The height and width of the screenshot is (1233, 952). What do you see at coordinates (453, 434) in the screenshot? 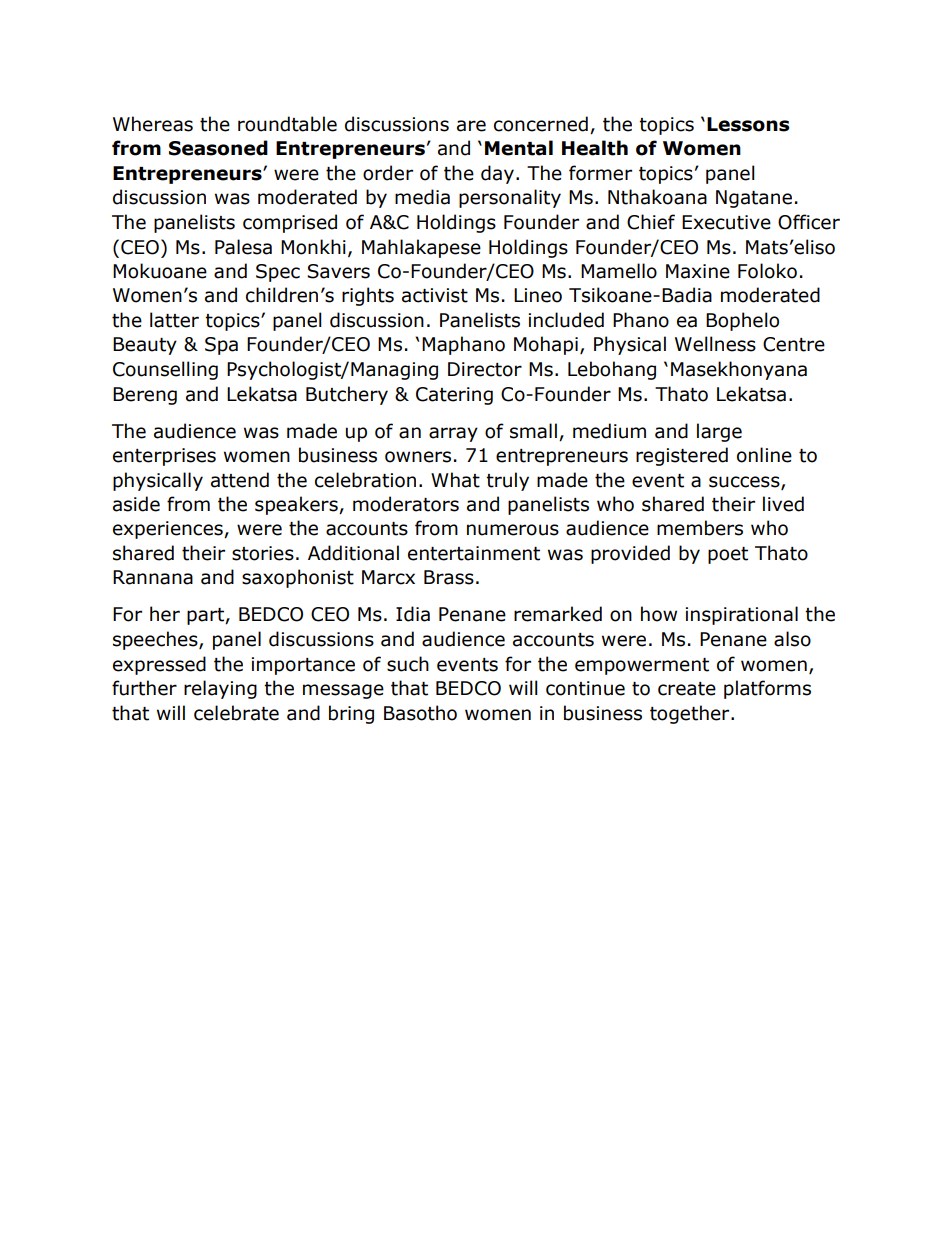
I see `array` at bounding box center [453, 434].
